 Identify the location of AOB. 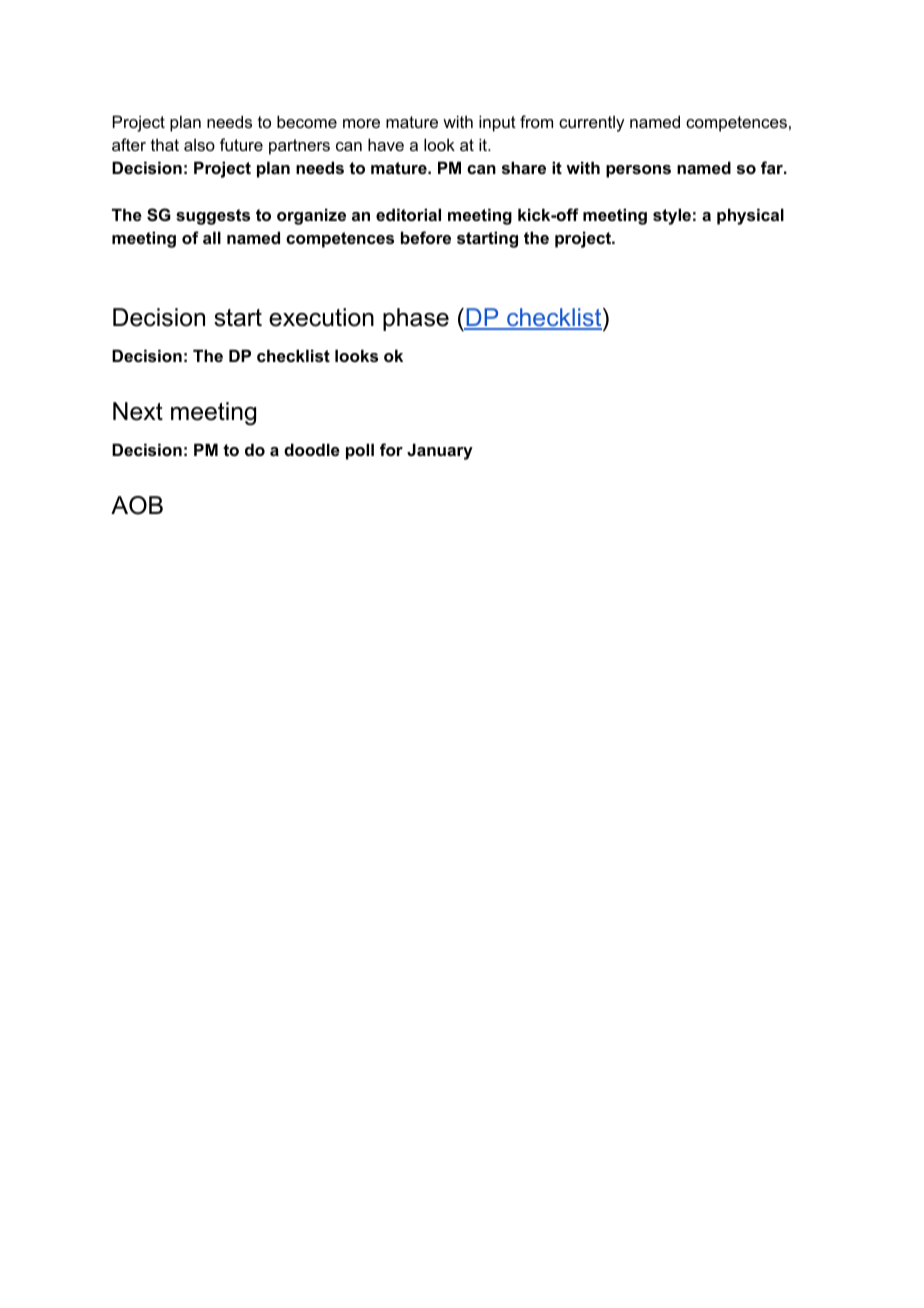
(137, 505).
